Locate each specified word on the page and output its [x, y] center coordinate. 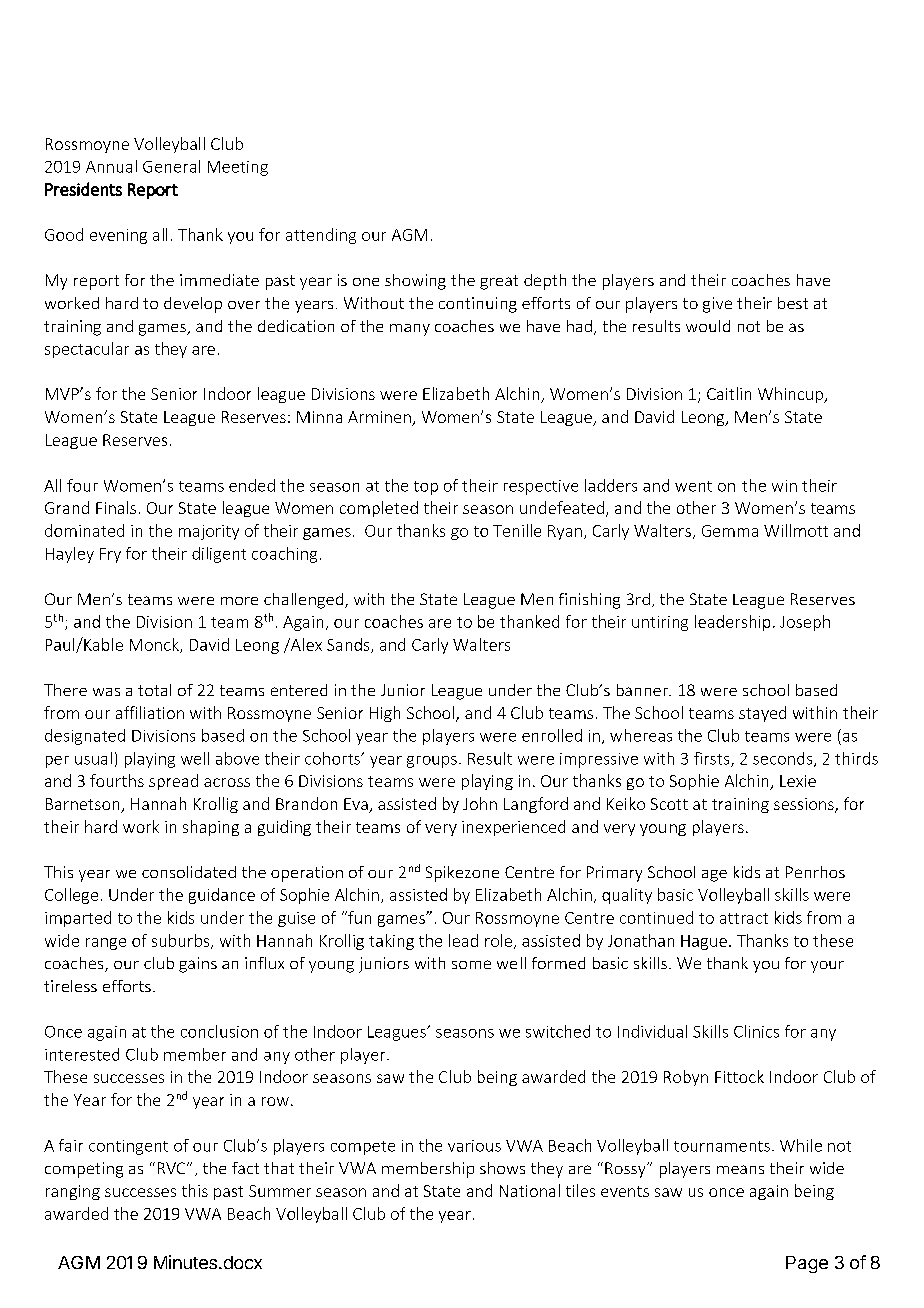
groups [432, 762]
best [793, 303]
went [693, 486]
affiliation [150, 712]
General [171, 166]
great [499, 282]
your [827, 967]
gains [198, 965]
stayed [762, 714]
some [471, 964]
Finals [116, 507]
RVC [173, 1168]
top [426, 488]
